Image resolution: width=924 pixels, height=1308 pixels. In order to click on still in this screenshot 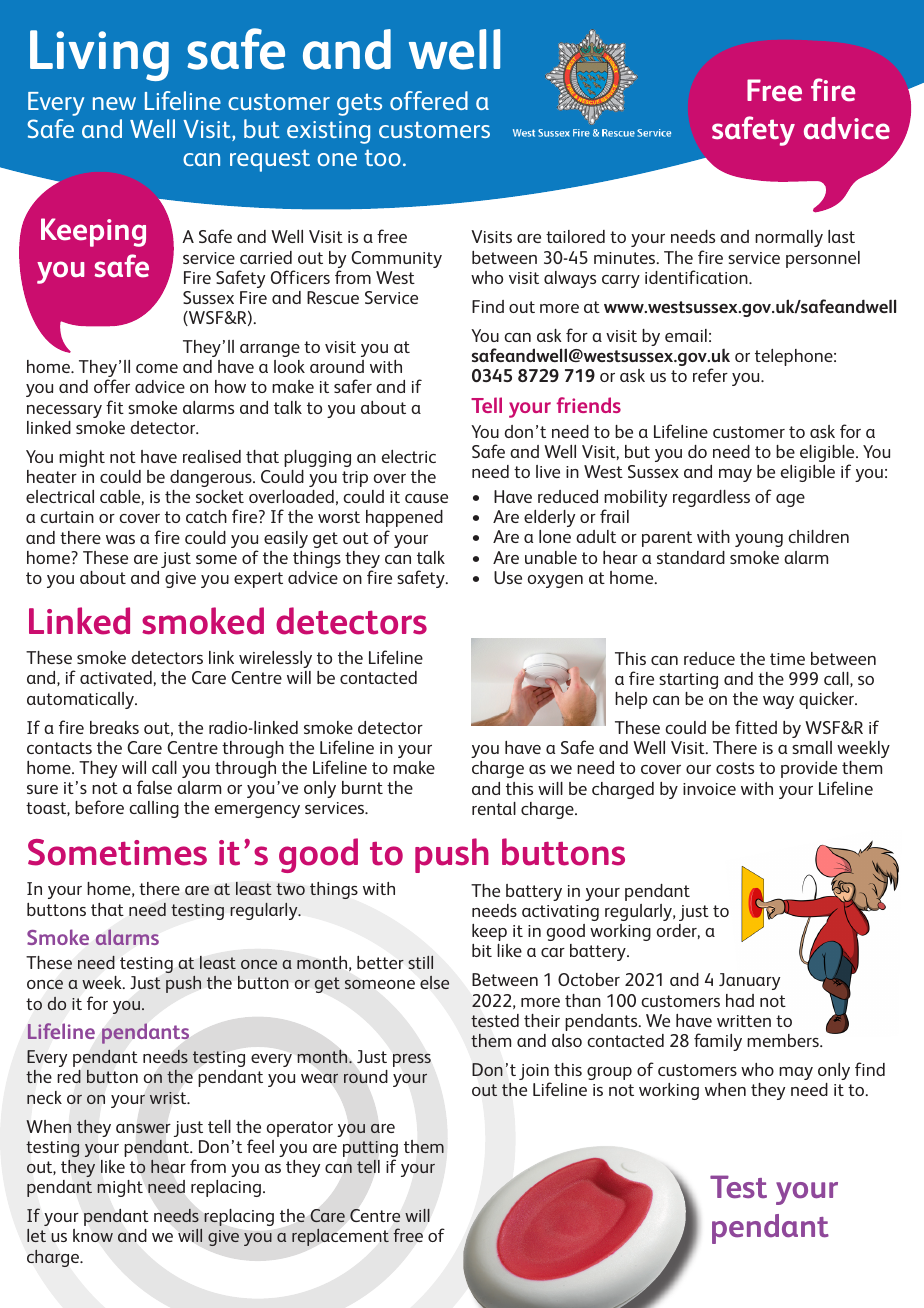, I will do `click(420, 962)`.
